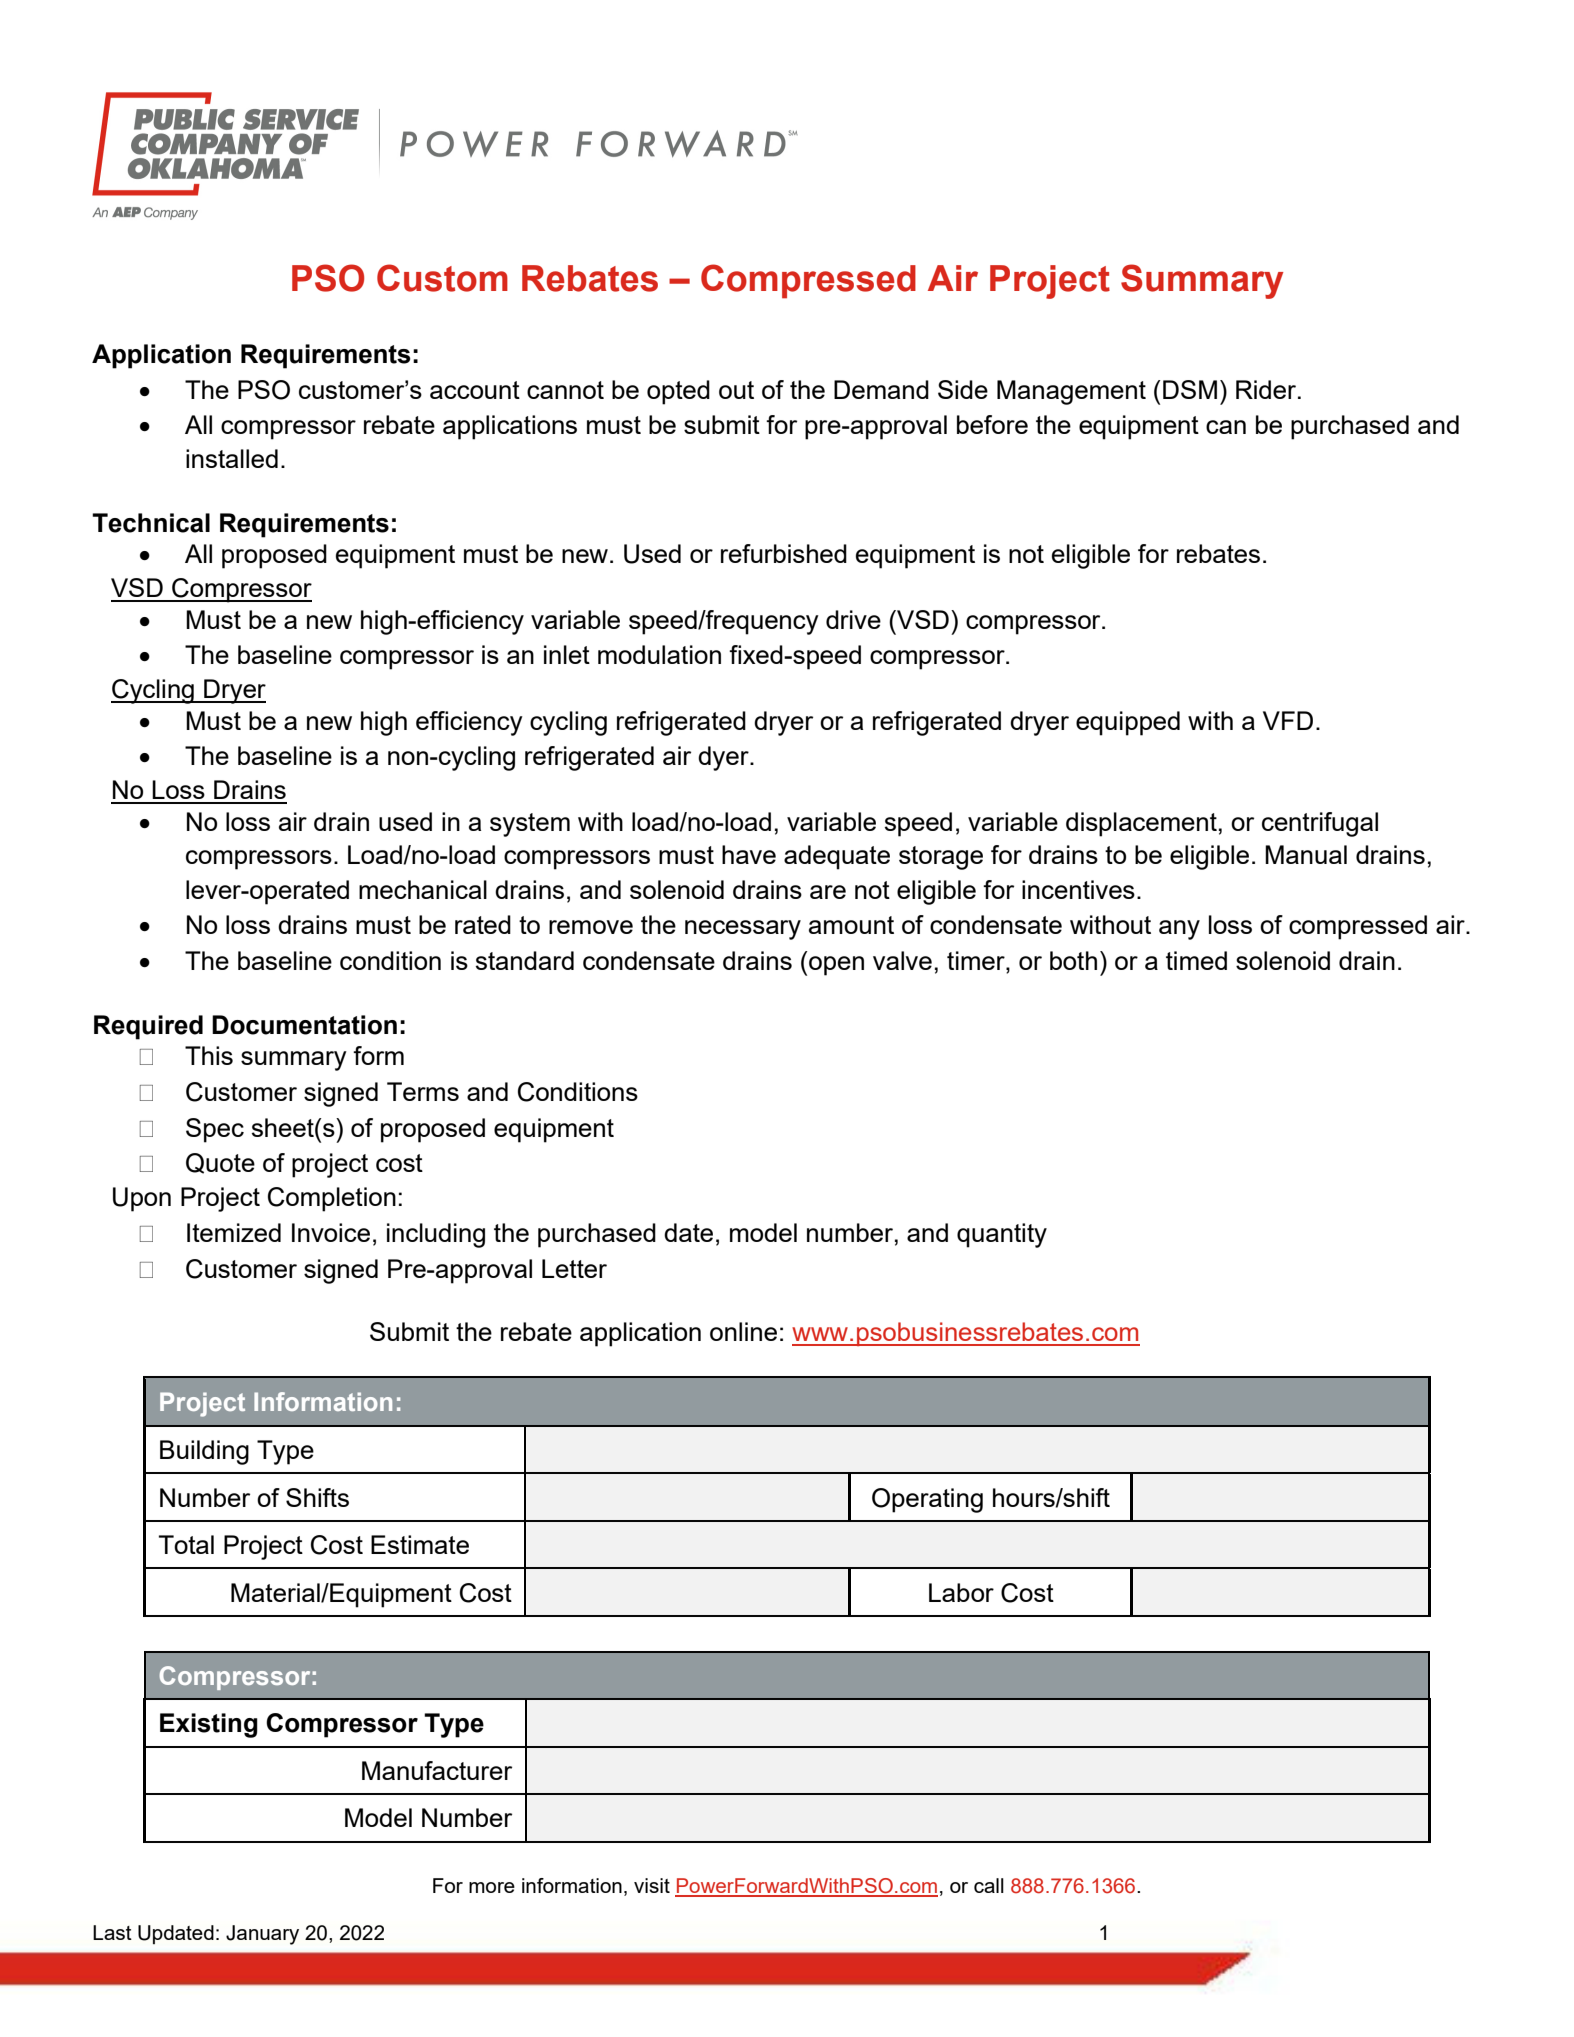 This page has height=2037, width=1574. I want to click on January, so click(262, 1935).
